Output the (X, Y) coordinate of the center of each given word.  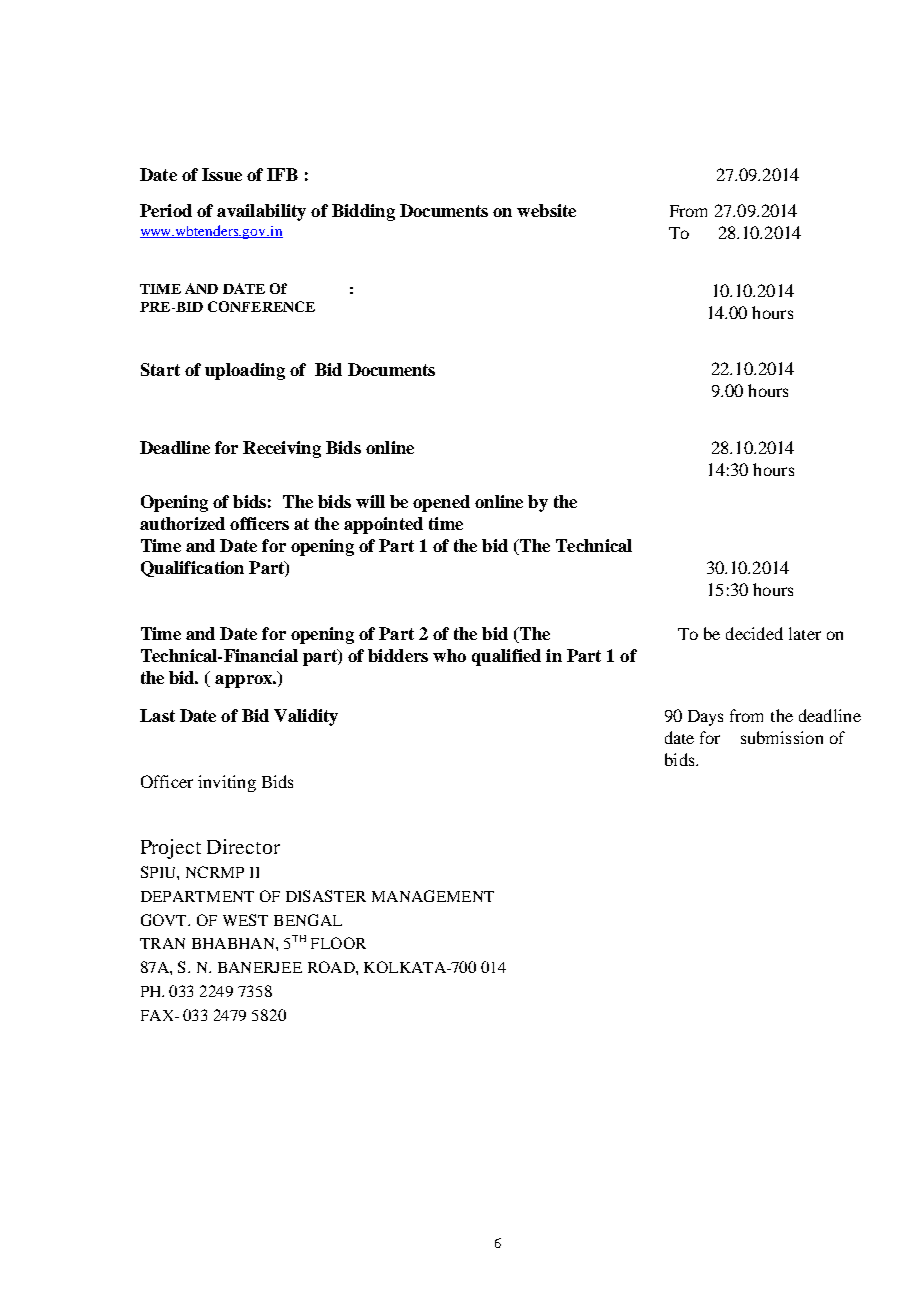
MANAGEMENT (433, 896)
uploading (245, 371)
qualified (506, 657)
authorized (182, 523)
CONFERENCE (261, 306)
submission (782, 737)
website (546, 210)
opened (441, 503)
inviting (227, 783)
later (805, 633)
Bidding (363, 212)
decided (754, 633)
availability (261, 212)
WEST (245, 920)
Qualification (192, 569)
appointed (383, 525)
